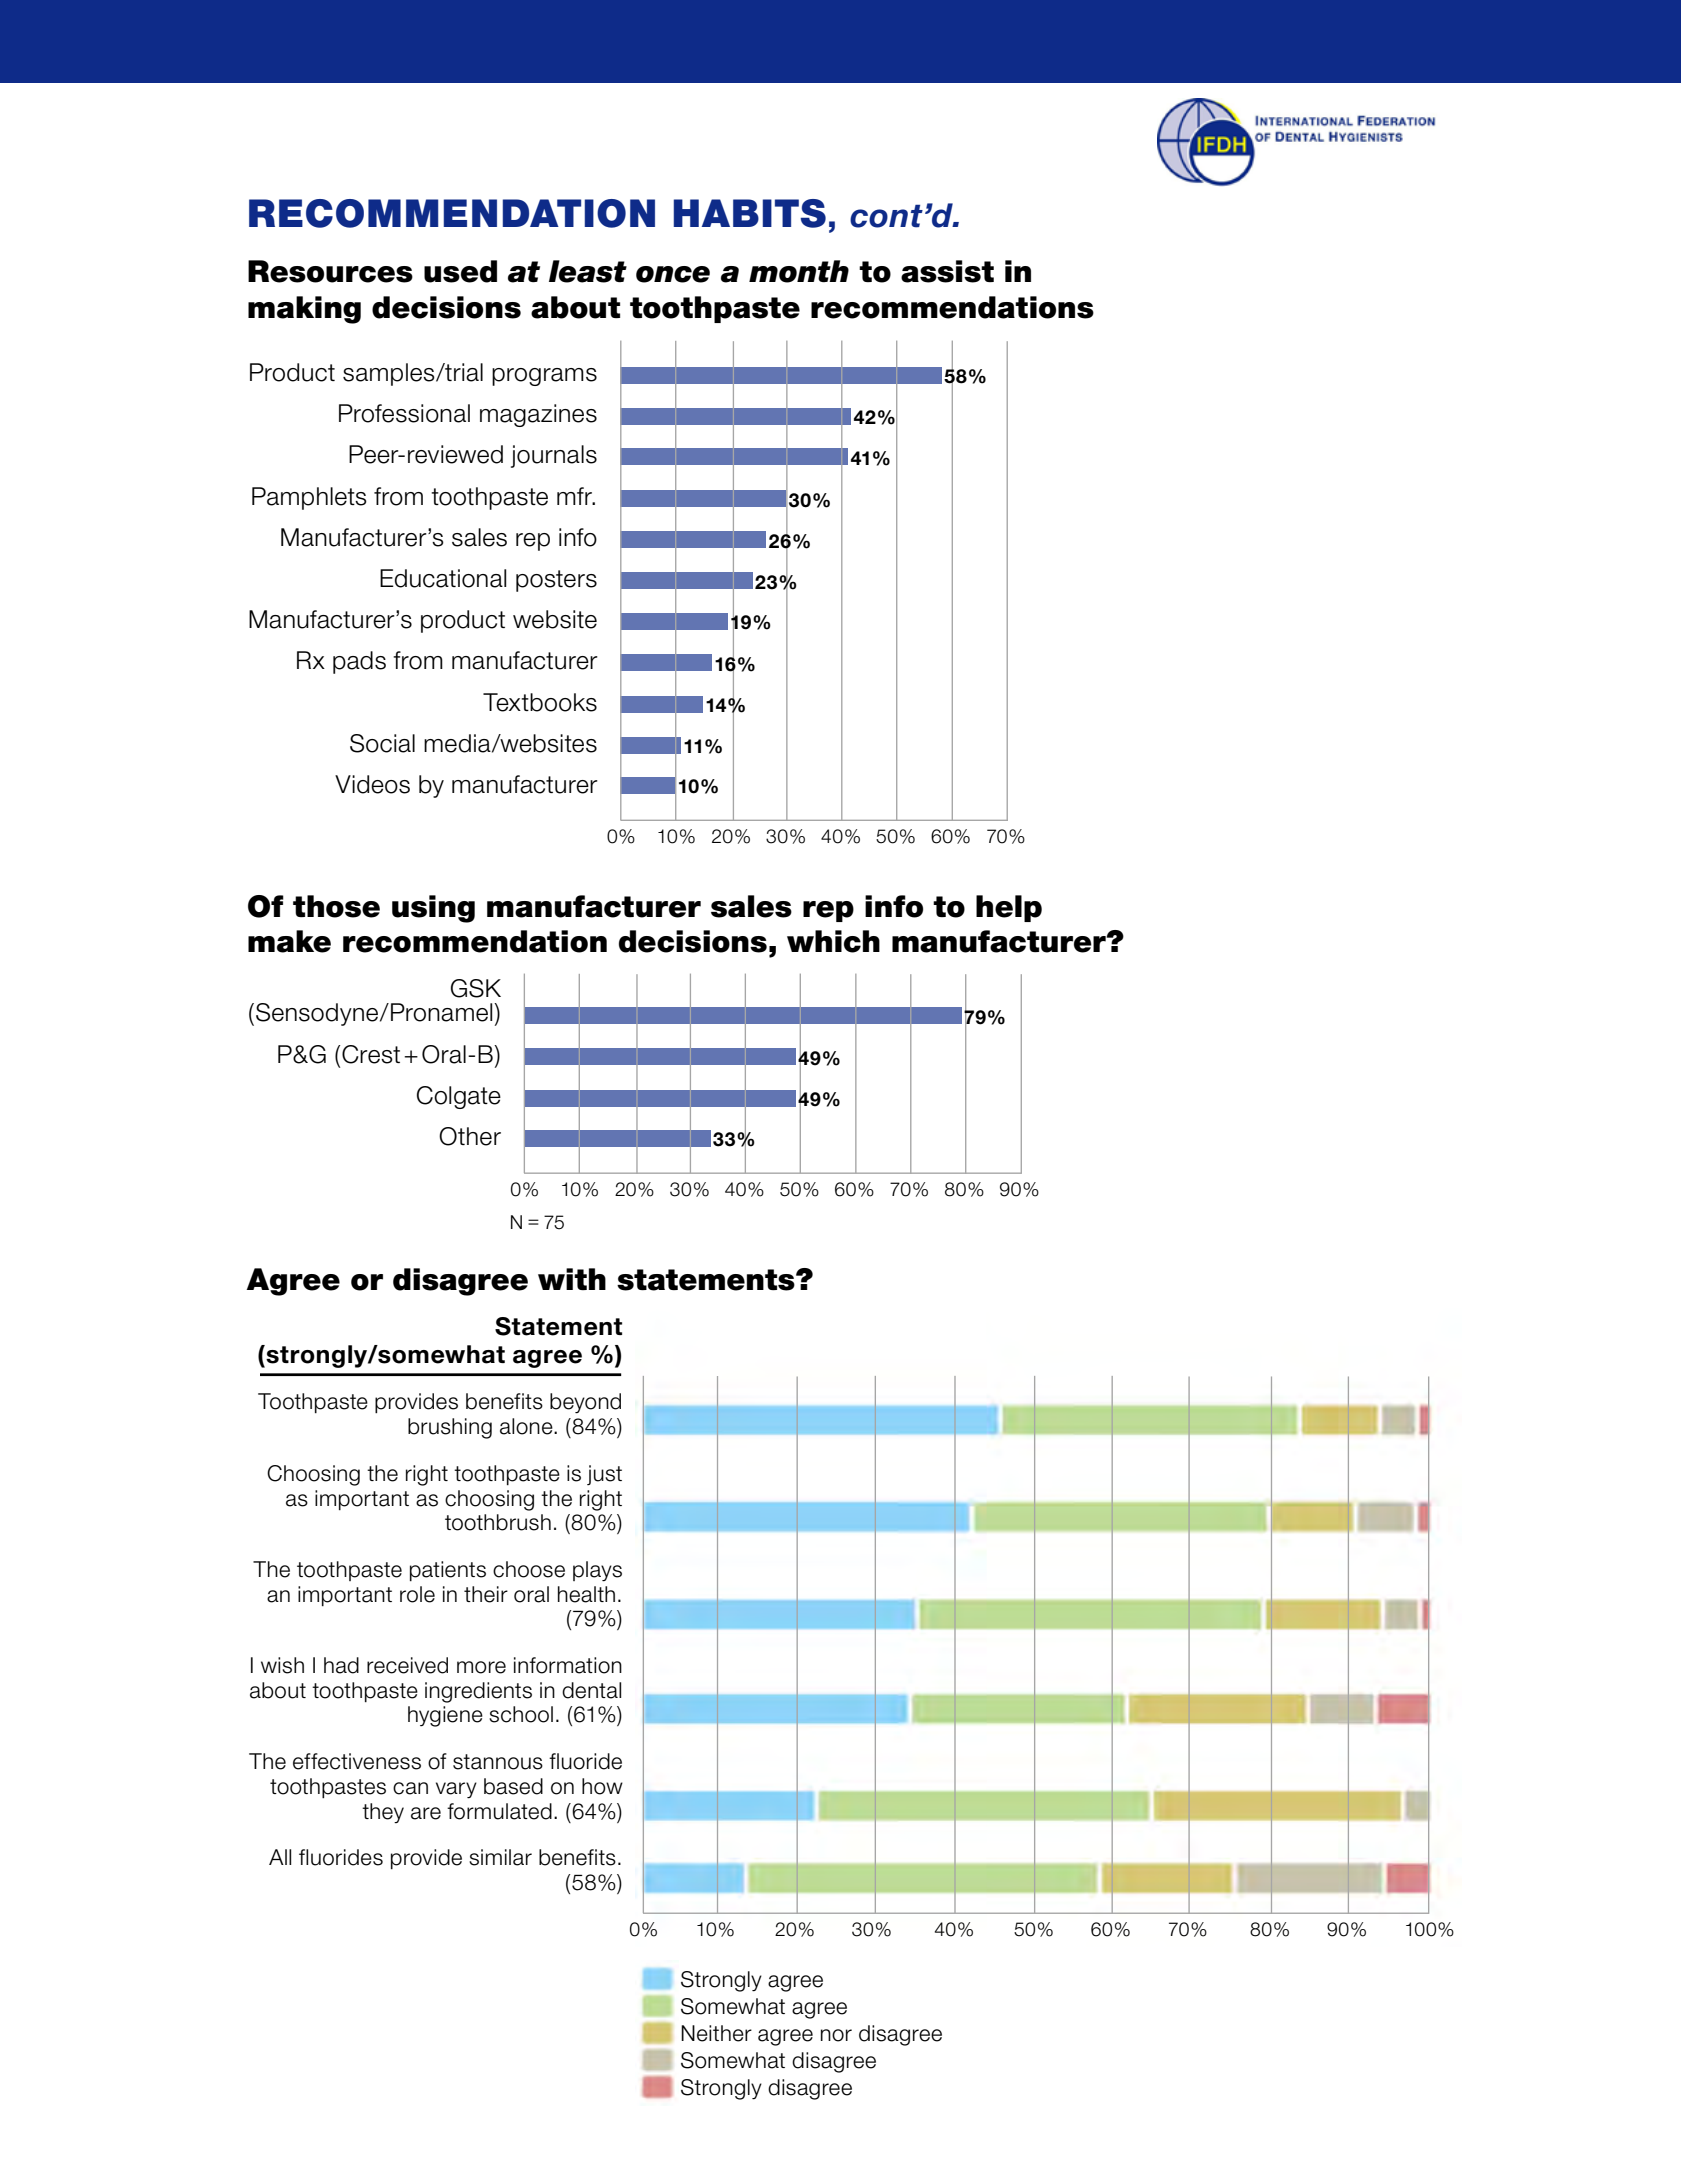 Image resolution: width=1681 pixels, height=2175 pixels. I want to click on Other, so click(470, 1136).
